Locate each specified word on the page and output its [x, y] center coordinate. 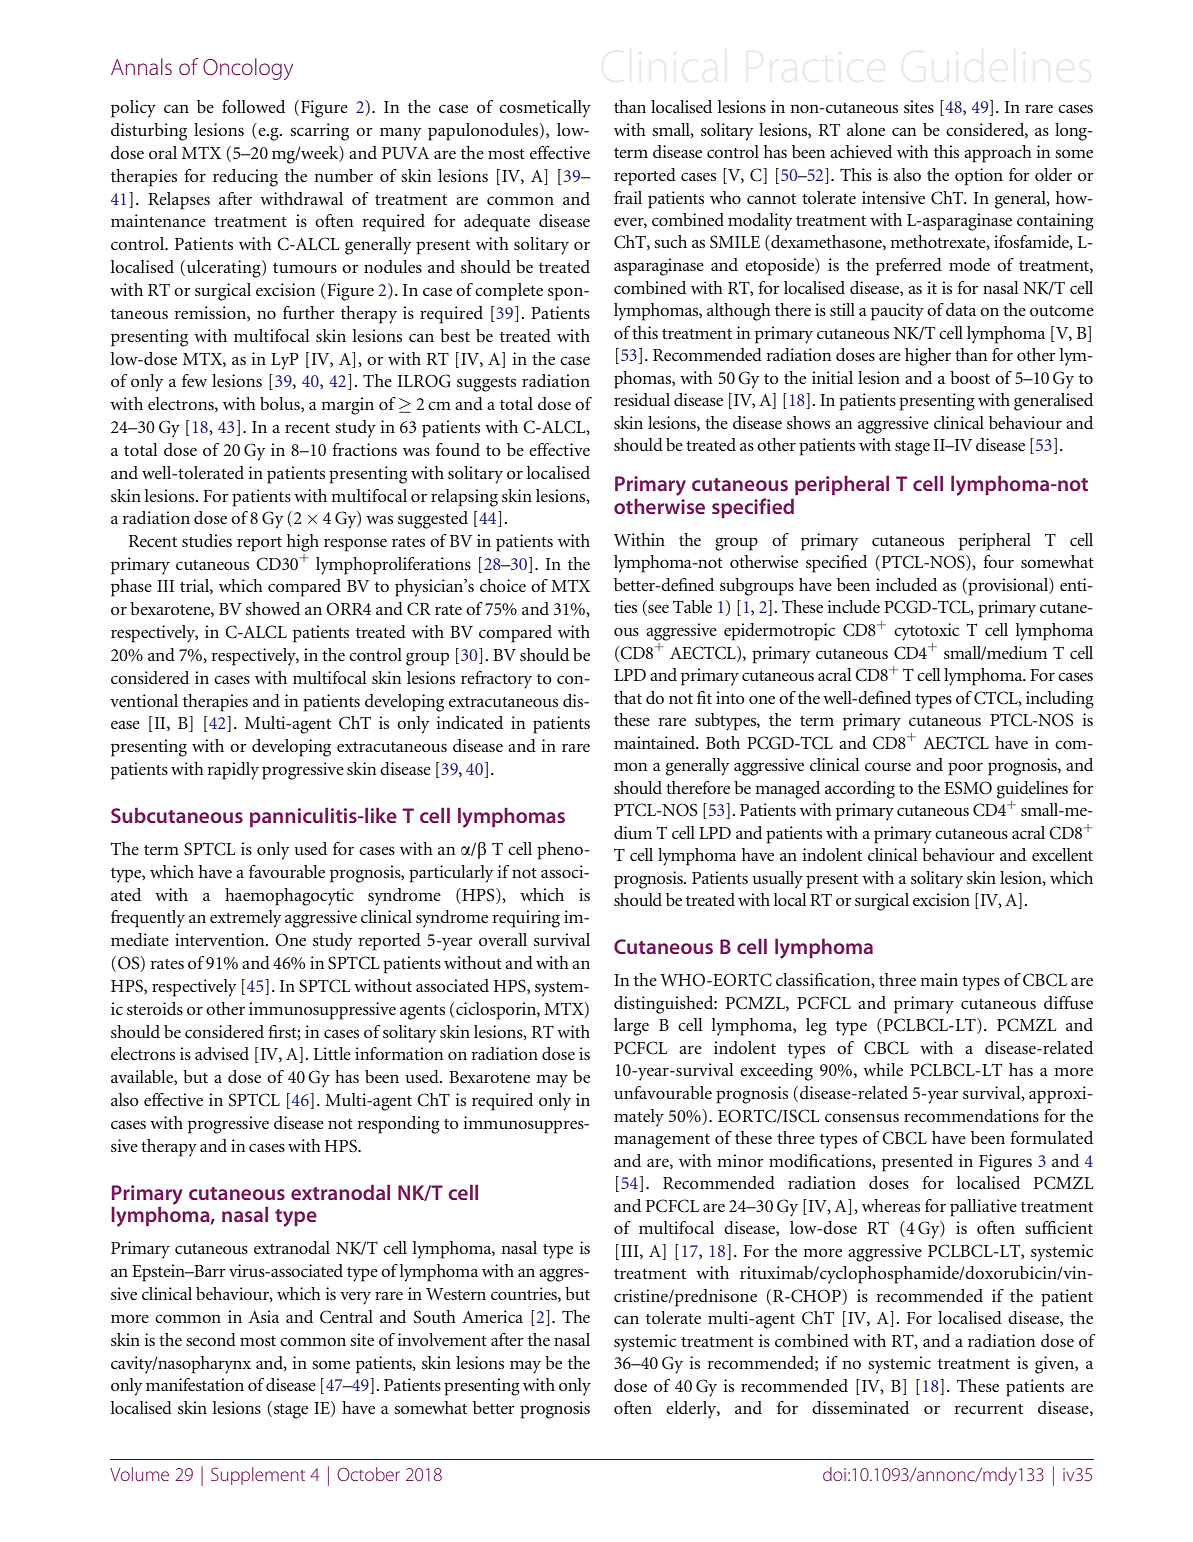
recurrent [989, 1409]
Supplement [258, 1476]
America [492, 1316]
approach [998, 154]
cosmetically [545, 109]
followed [253, 106]
